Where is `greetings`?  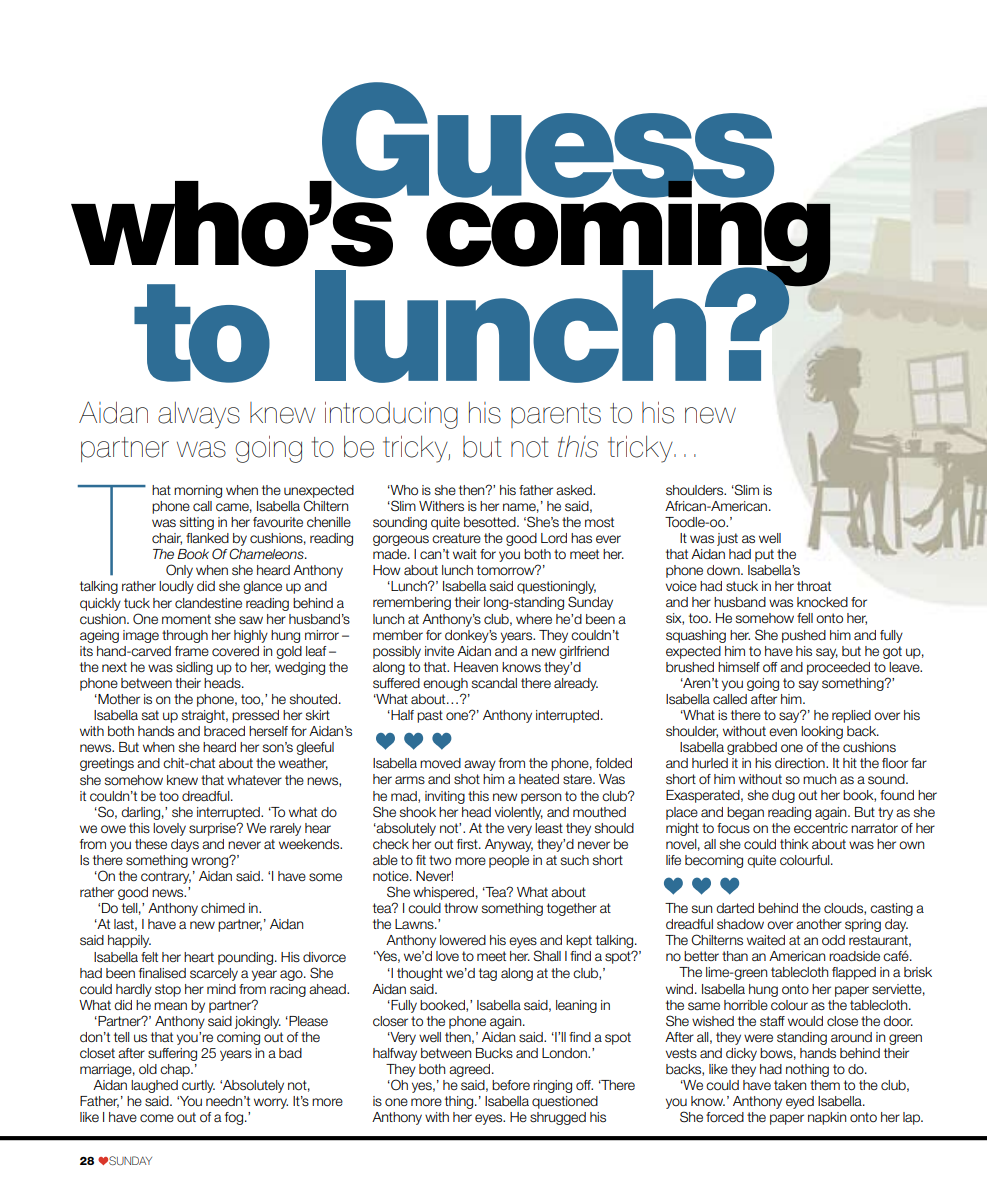 greetings is located at coordinates (107, 764).
